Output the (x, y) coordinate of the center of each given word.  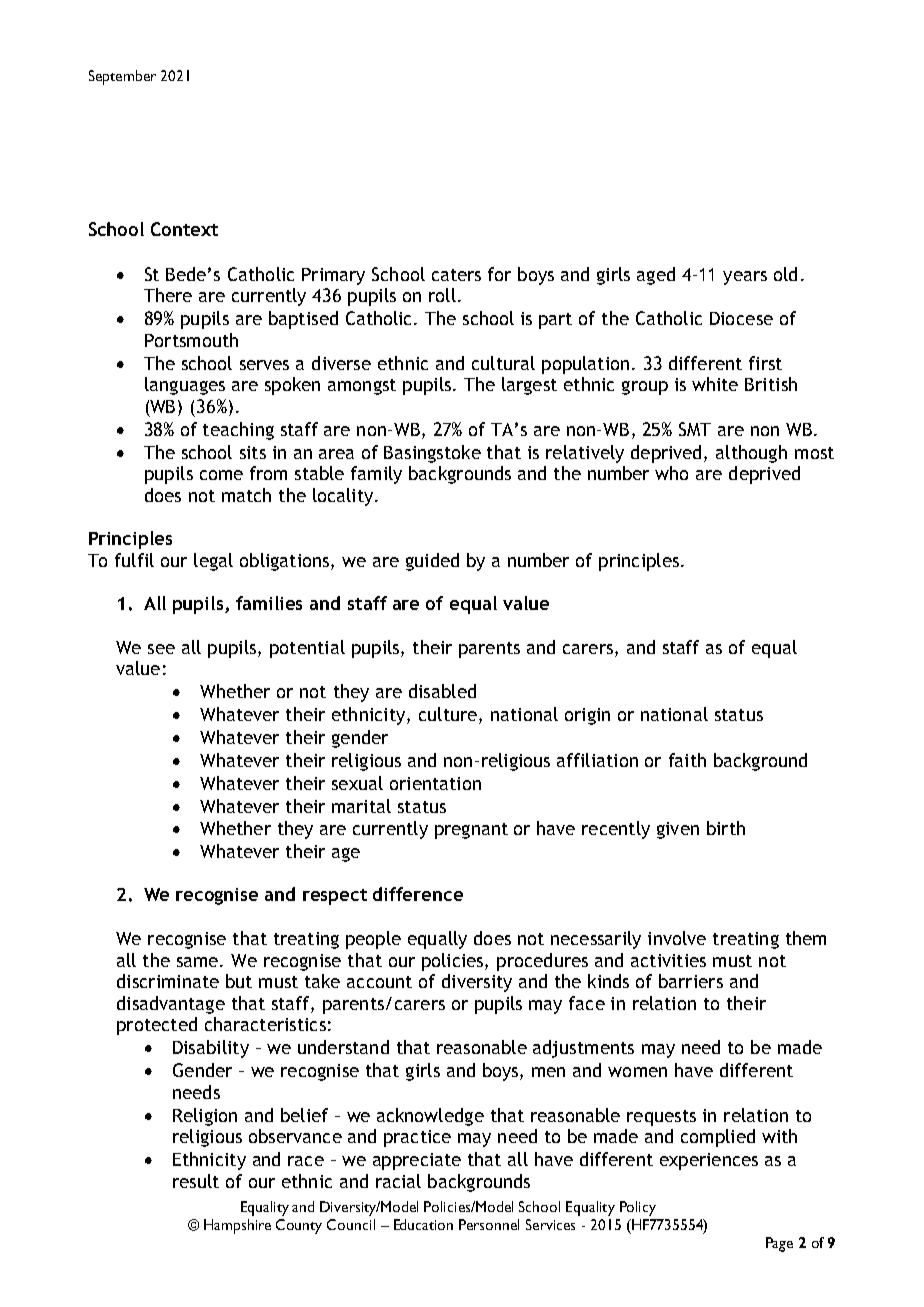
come (221, 475)
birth (726, 828)
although (751, 454)
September (122, 77)
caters (456, 275)
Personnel (489, 1224)
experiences (709, 1161)
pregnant (471, 831)
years (745, 278)
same (197, 962)
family (376, 475)
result (196, 1181)
